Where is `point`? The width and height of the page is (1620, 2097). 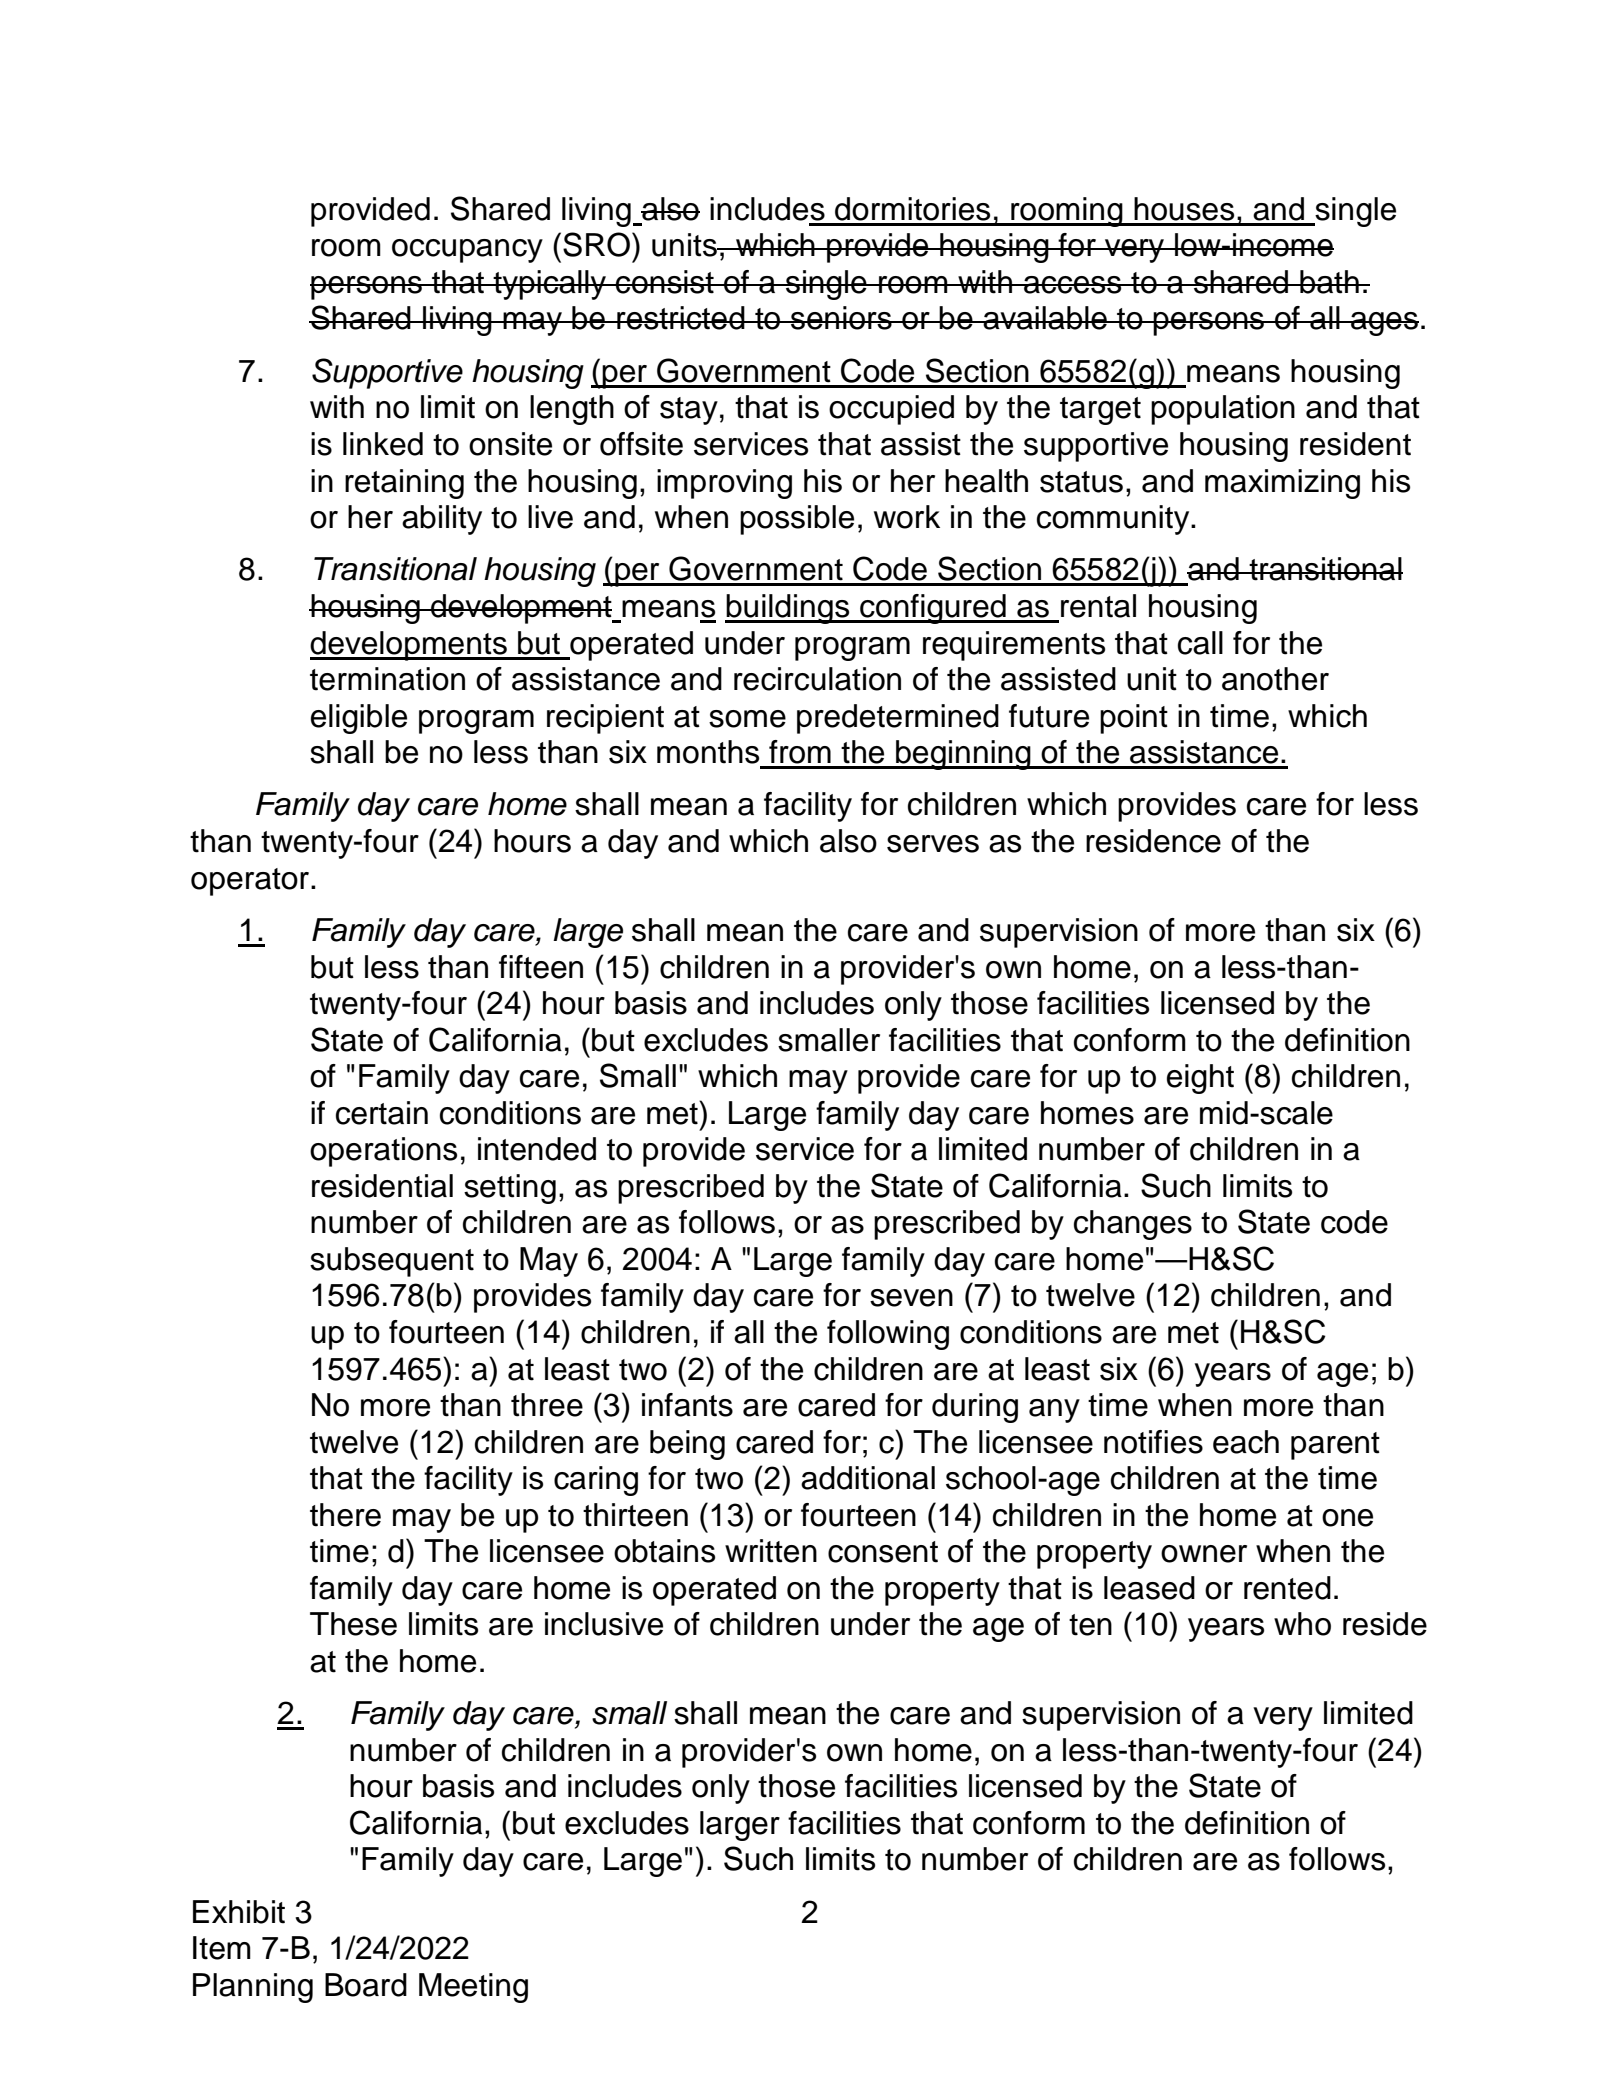 point is located at coordinates (1134, 719).
